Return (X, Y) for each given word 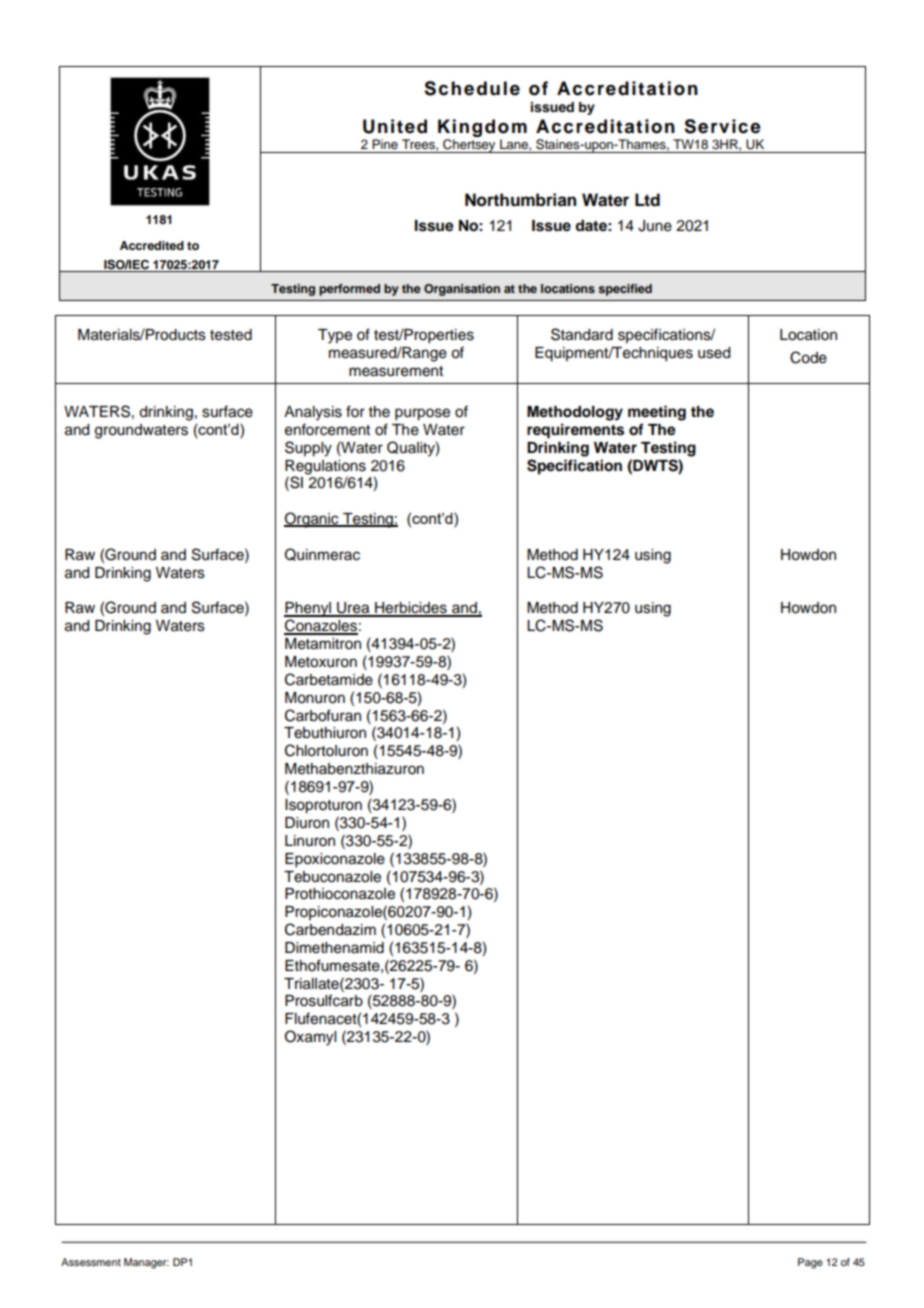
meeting (657, 413)
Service (722, 126)
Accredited (152, 245)
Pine (385, 144)
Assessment (91, 1262)
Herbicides (411, 609)
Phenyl (308, 609)
